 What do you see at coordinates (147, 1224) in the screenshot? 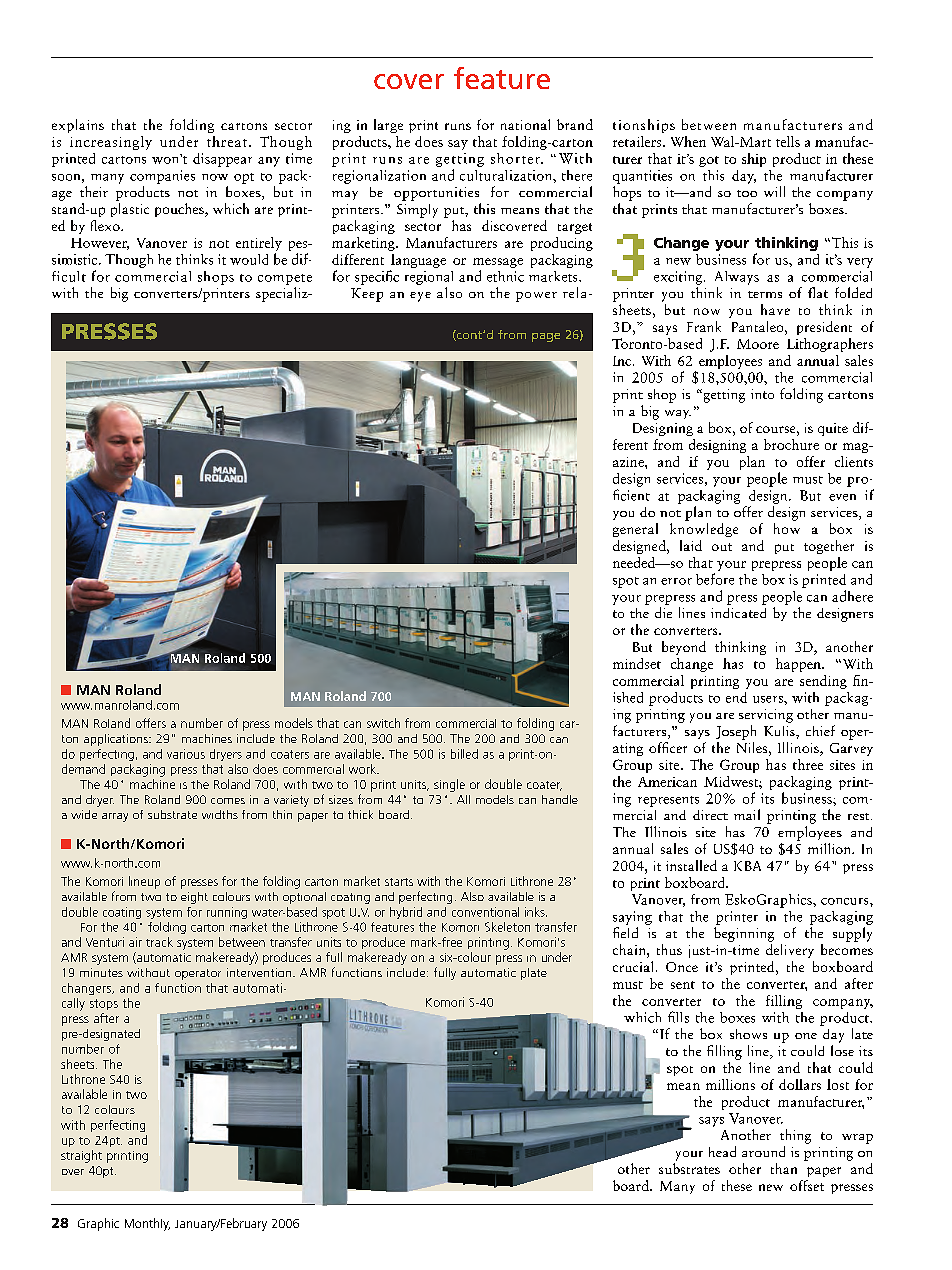
I see `Monthly` at bounding box center [147, 1224].
